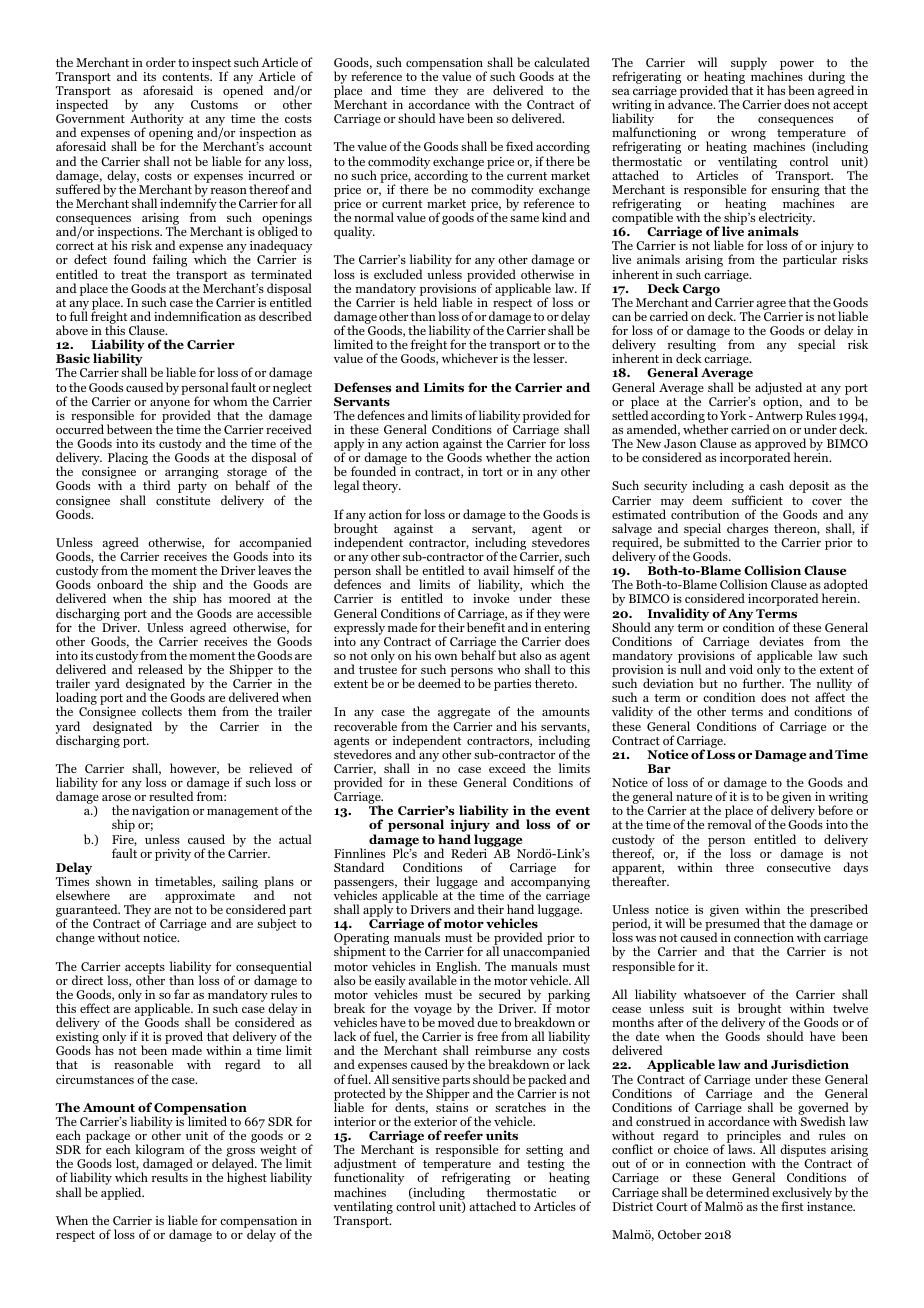 The height and width of the page is (1308, 924). Describe the element at coordinates (781, 641) in the page. I see `deviates` at that location.
